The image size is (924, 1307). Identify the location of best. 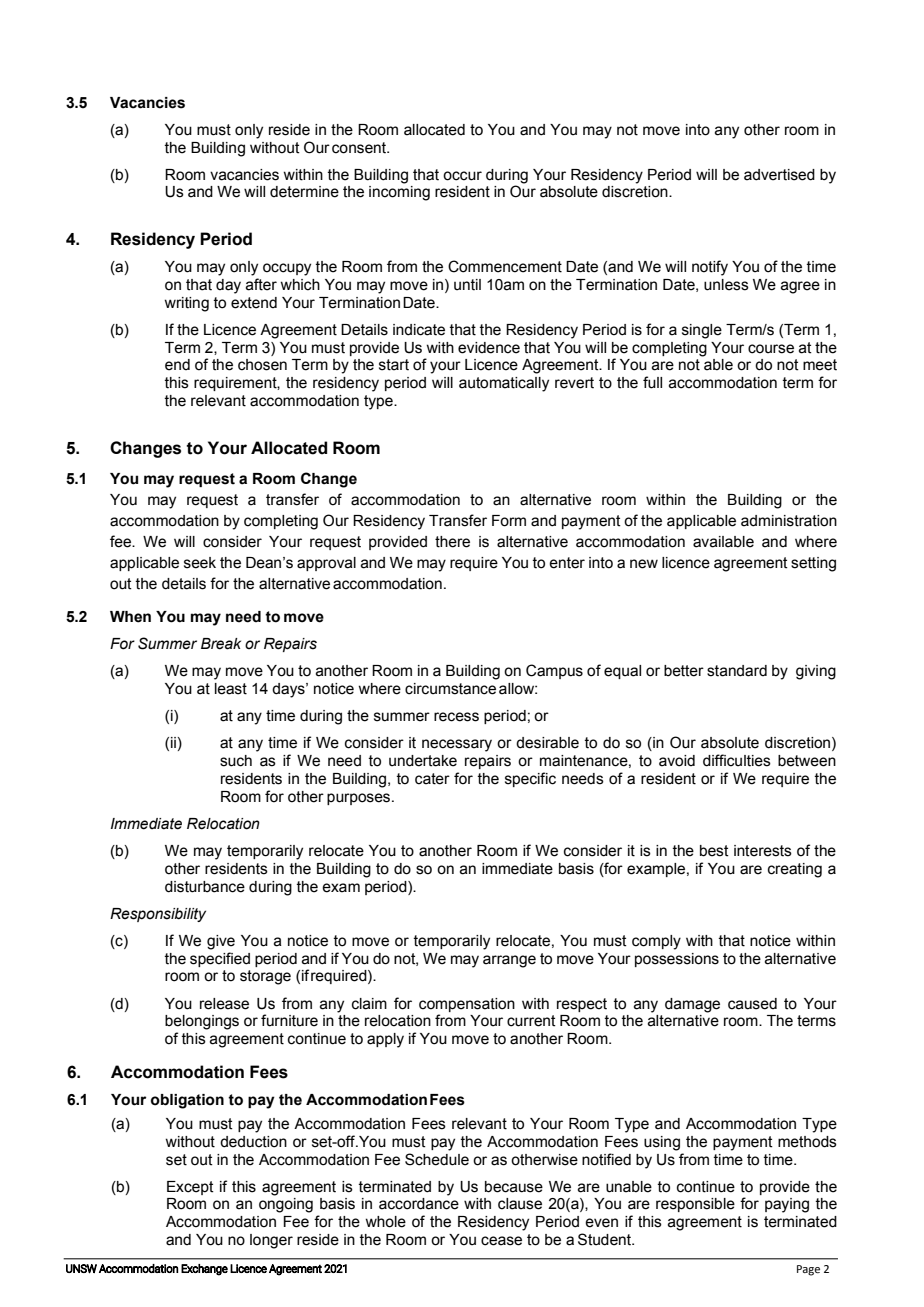
(714, 851).
